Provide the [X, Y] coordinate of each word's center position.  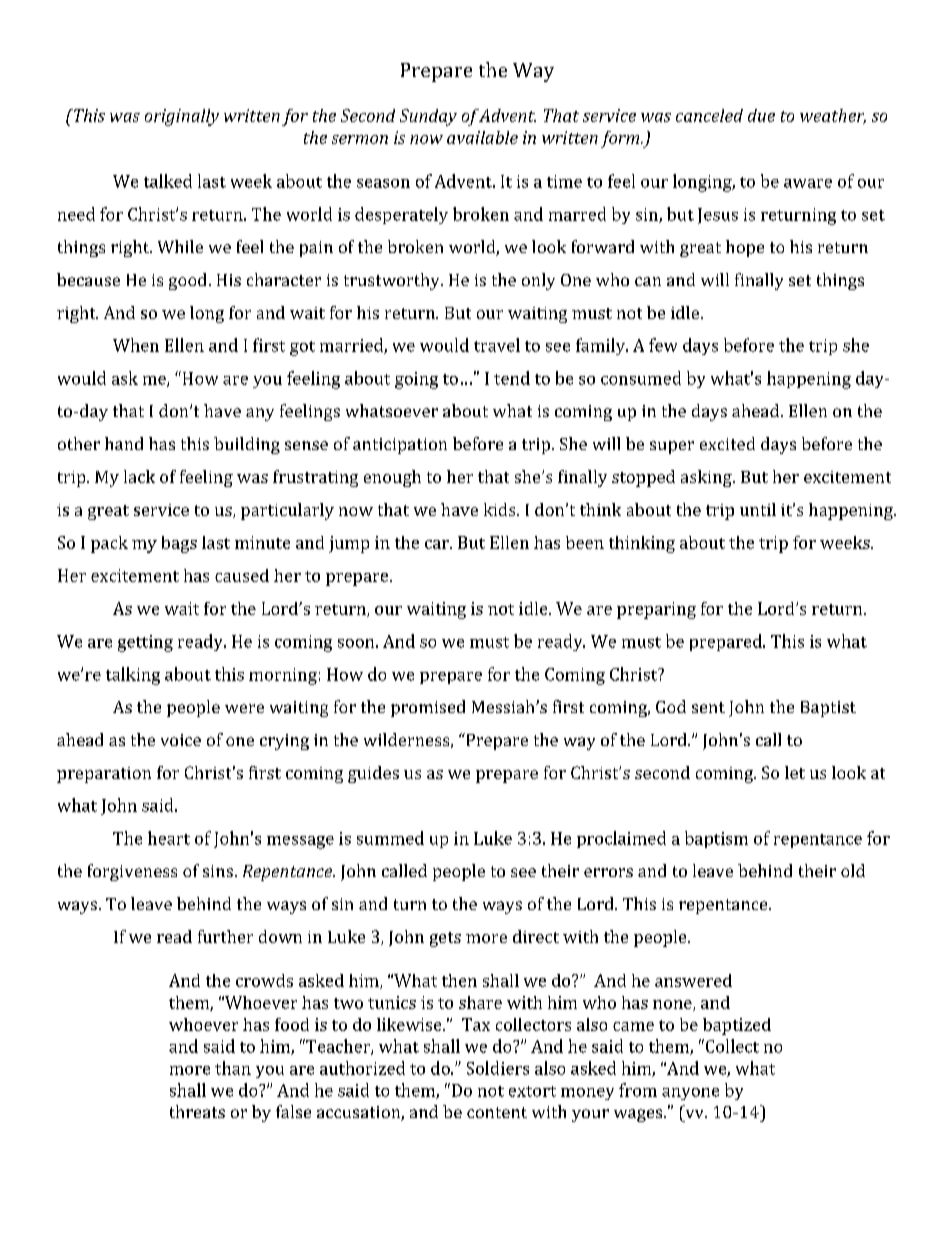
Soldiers [498, 1068]
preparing [656, 610]
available [482, 137]
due [761, 115]
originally [182, 117]
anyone [690, 1094]
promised [428, 708]
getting [145, 643]
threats [197, 1111]
